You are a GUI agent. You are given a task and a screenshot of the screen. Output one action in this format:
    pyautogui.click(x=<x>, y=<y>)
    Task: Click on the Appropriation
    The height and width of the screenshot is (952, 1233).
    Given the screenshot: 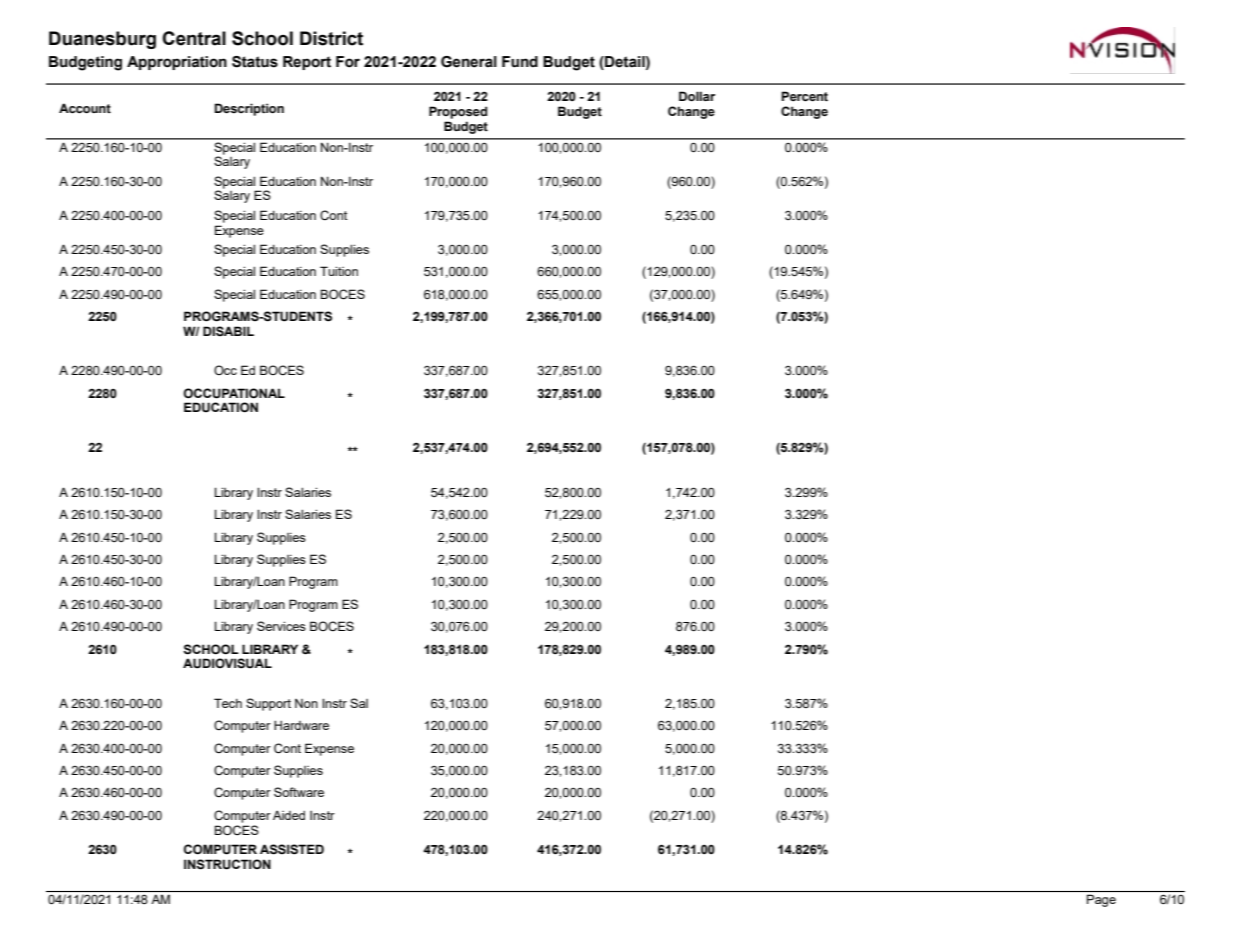 What is the action you would take?
    pyautogui.click(x=177, y=63)
